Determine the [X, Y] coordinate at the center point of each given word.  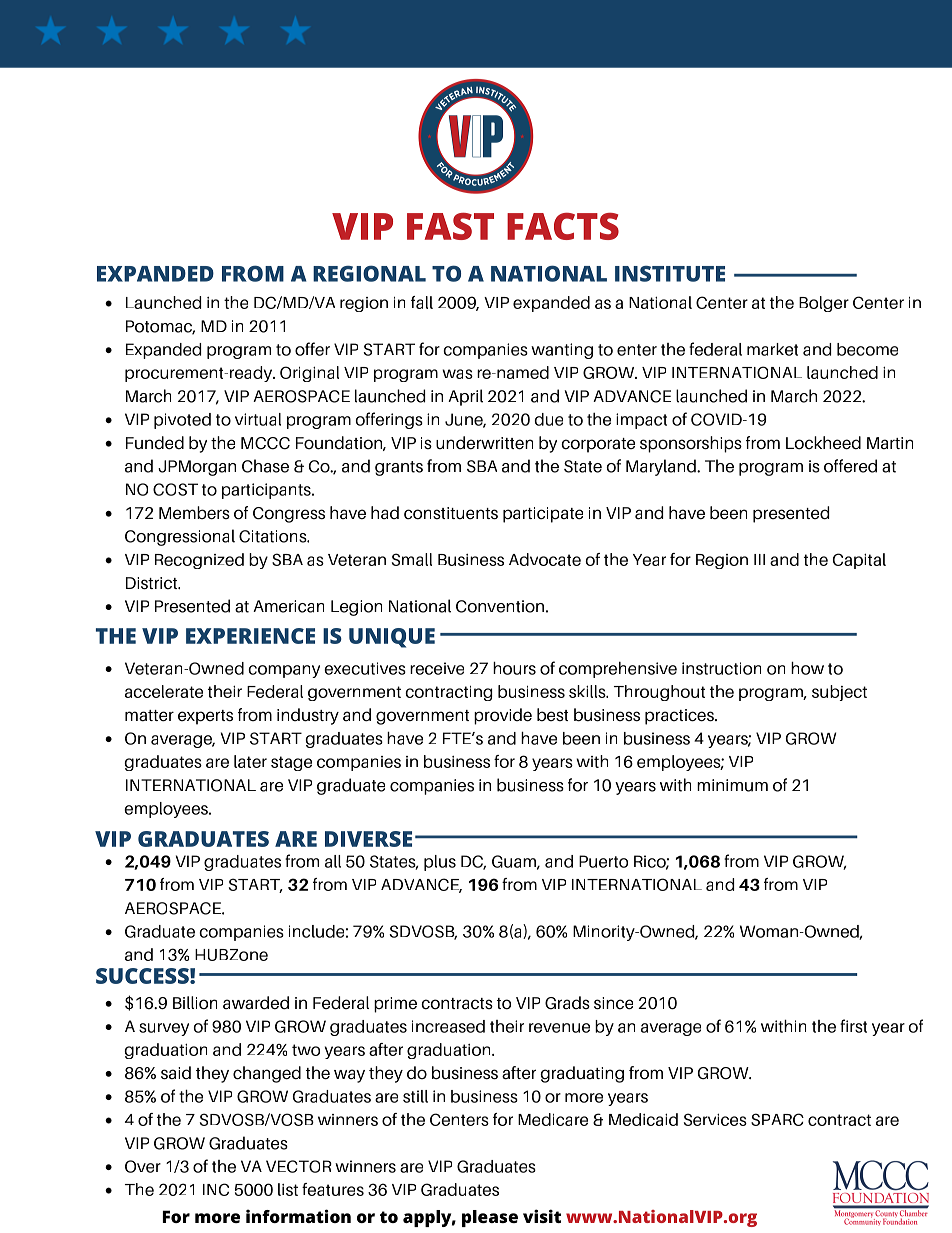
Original [309, 374]
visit [542, 1216]
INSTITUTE [670, 274]
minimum [732, 785]
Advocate [545, 559]
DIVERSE [368, 839]
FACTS [563, 226]
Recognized [199, 561]
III [759, 559]
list [288, 1189]
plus [440, 863]
